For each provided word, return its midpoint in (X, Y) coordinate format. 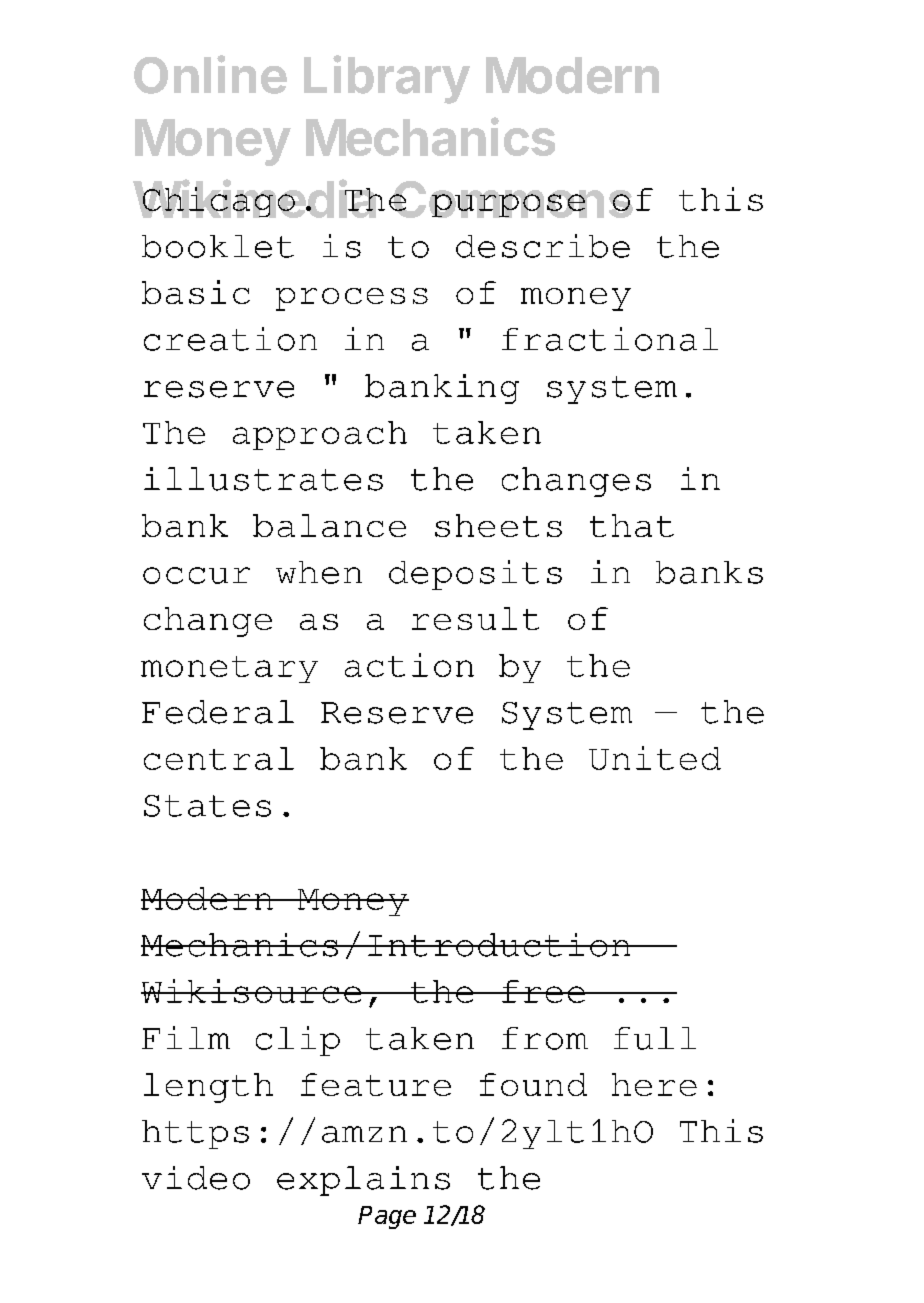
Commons (512, 199)
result (475, 618)
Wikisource (252, 991)
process (352, 299)
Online (210, 74)
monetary (229, 669)
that (632, 525)
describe (543, 246)
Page (387, 1217)
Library (387, 79)
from (545, 1038)
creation (230, 339)
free (543, 991)
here (654, 1084)
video (196, 1178)
